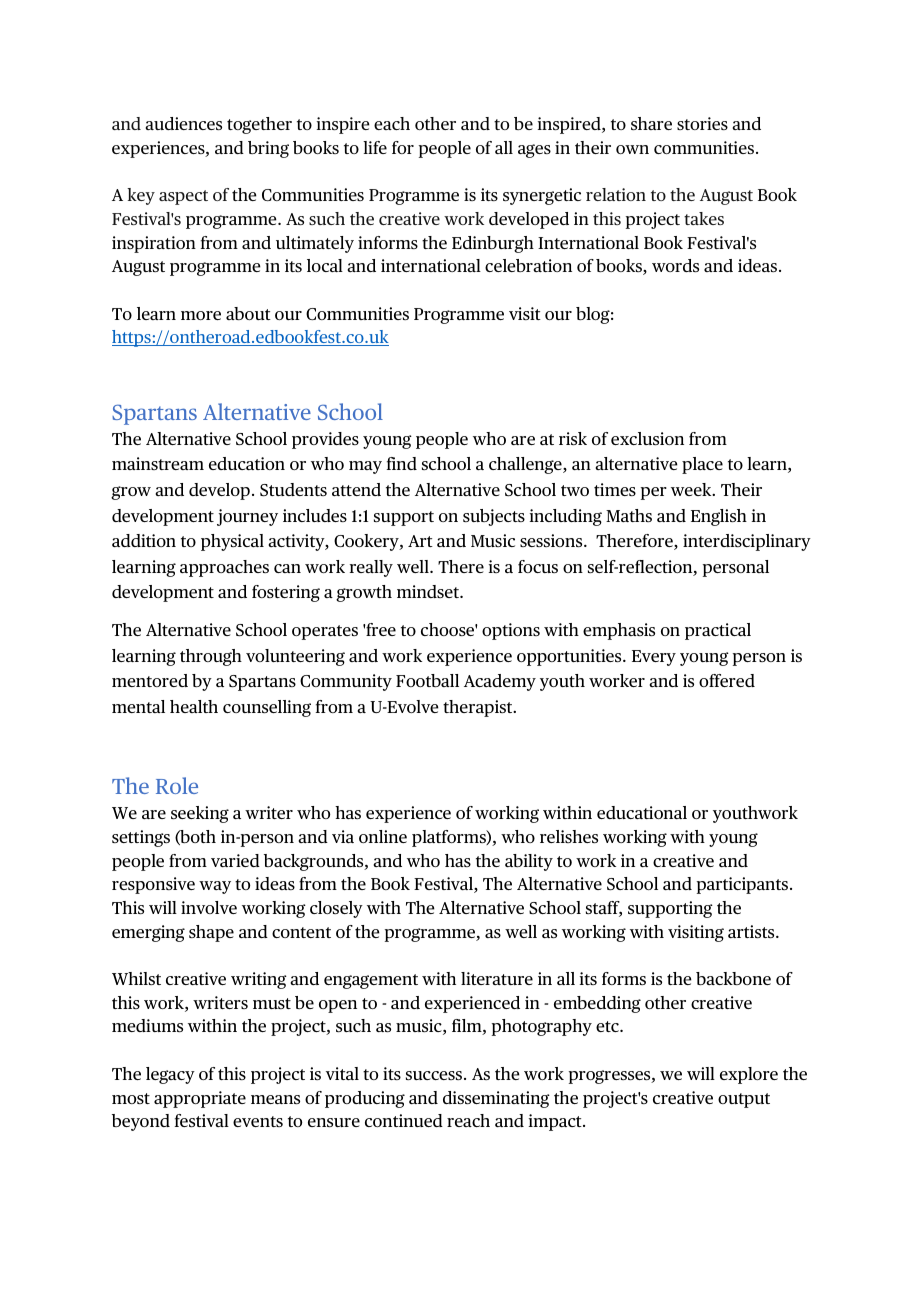 The width and height of the screenshot is (924, 1308). Describe the element at coordinates (718, 631) in the screenshot. I see `practical` at that location.
